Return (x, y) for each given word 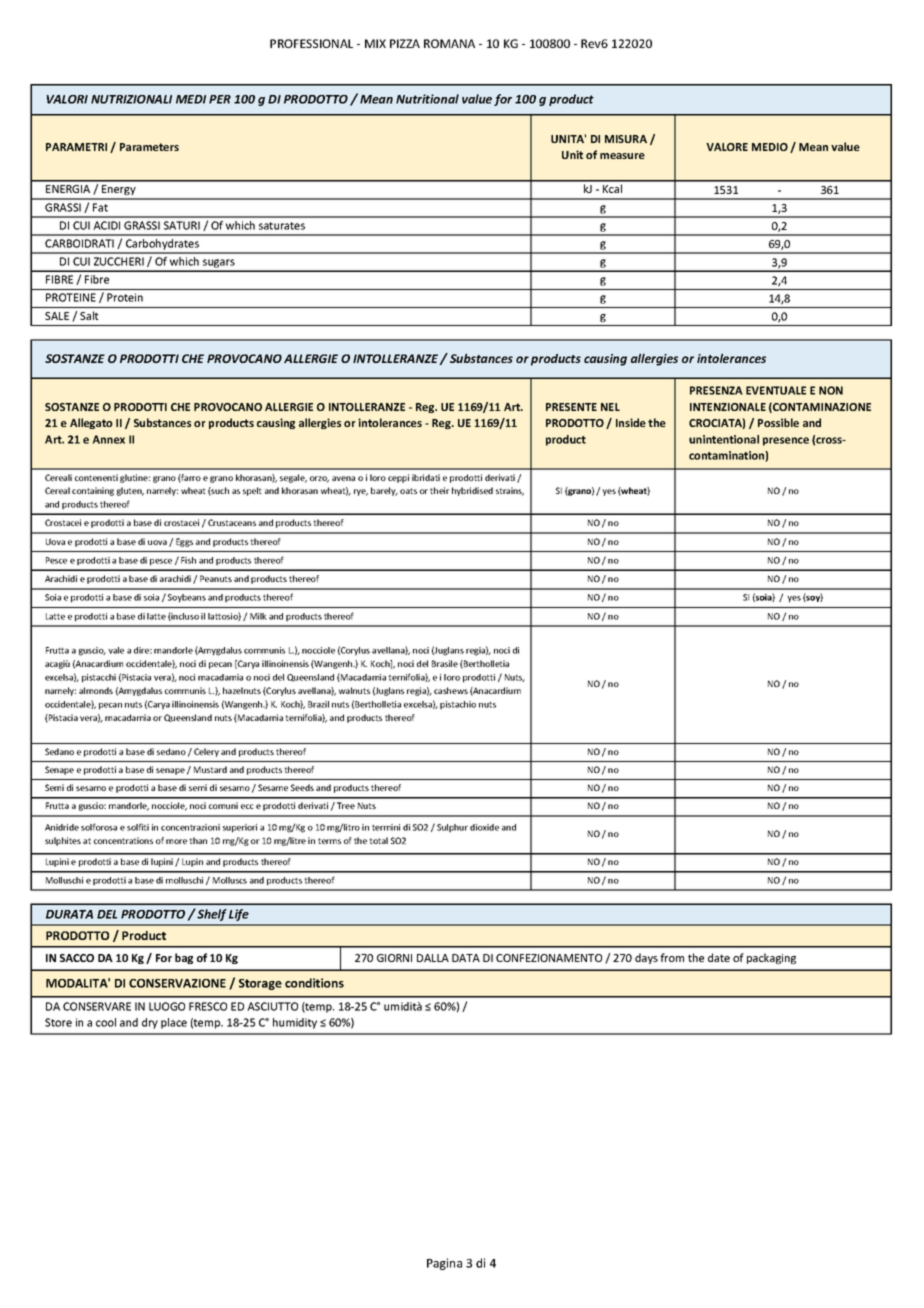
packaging (771, 958)
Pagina (444, 1264)
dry (150, 1023)
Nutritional (427, 99)
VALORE (727, 147)
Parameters (149, 147)
